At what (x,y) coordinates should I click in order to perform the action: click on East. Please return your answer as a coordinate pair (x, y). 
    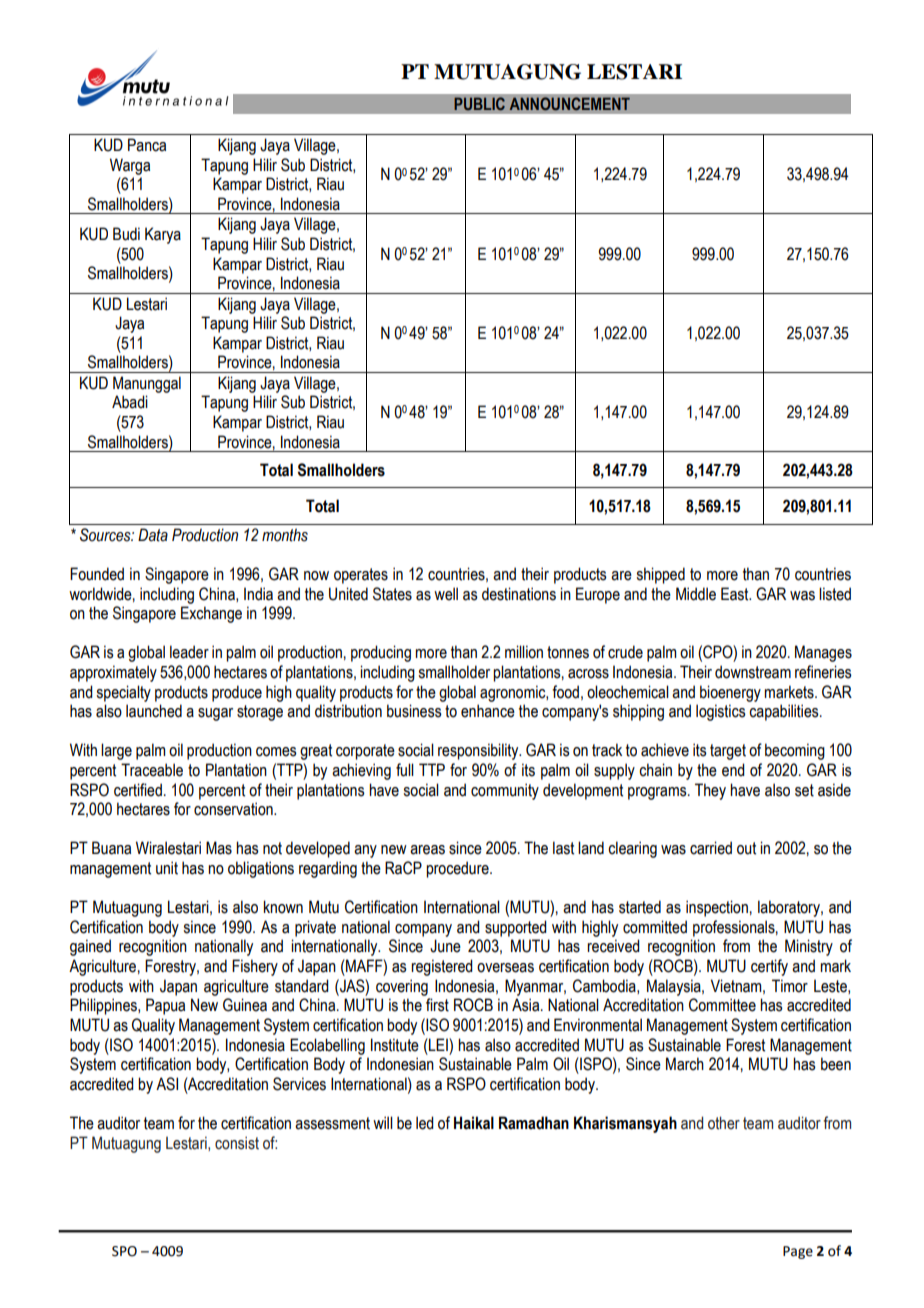
    Looking at the image, I should click on (736, 594).
